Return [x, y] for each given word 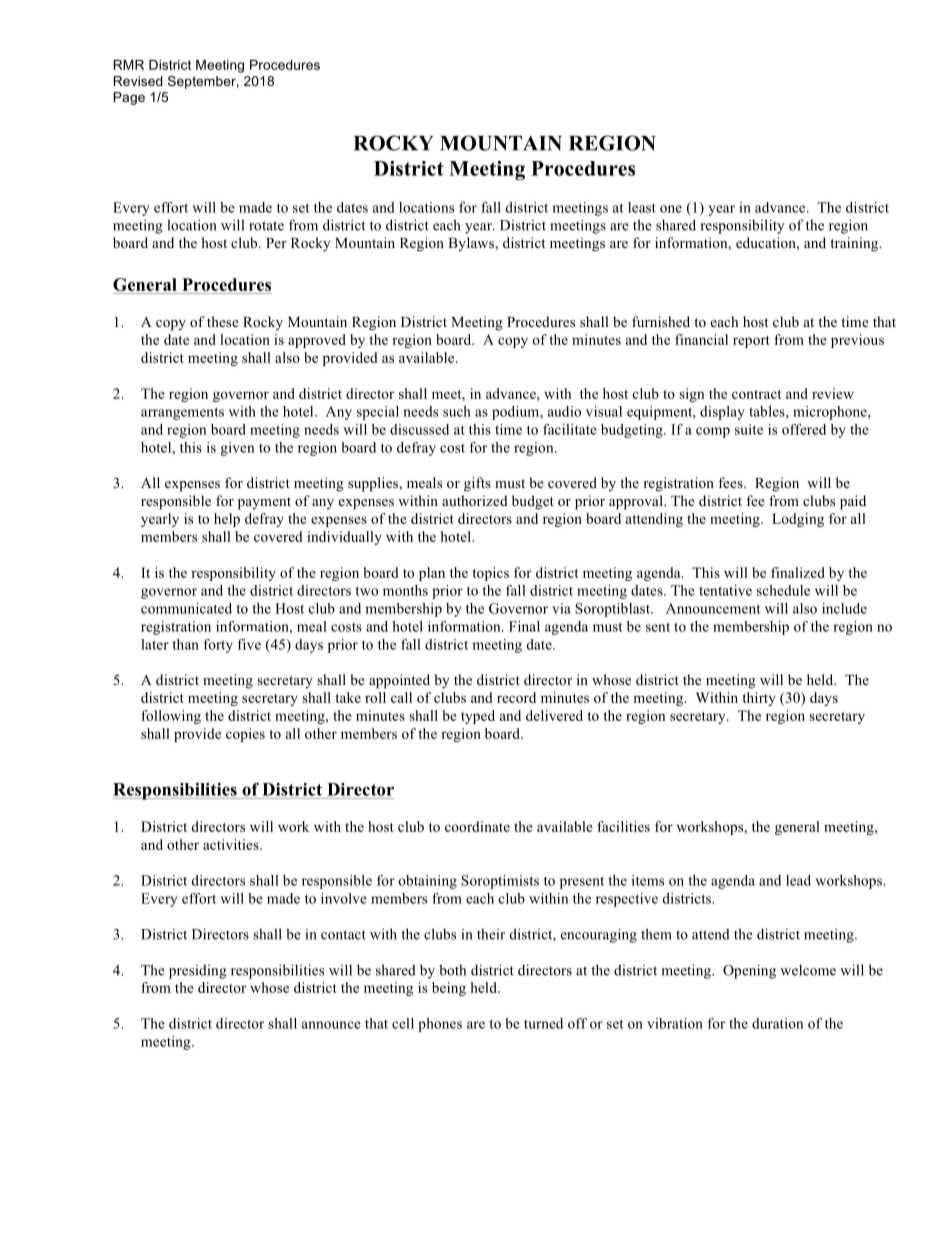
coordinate [477, 826]
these [223, 321]
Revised [138, 81]
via [561, 608]
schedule [783, 590]
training [855, 244]
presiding [198, 971]
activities [232, 844]
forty [218, 646]
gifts [477, 484]
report [751, 342]
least [642, 207]
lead [798, 880]
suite [749, 429]
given [237, 449]
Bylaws [472, 244]
